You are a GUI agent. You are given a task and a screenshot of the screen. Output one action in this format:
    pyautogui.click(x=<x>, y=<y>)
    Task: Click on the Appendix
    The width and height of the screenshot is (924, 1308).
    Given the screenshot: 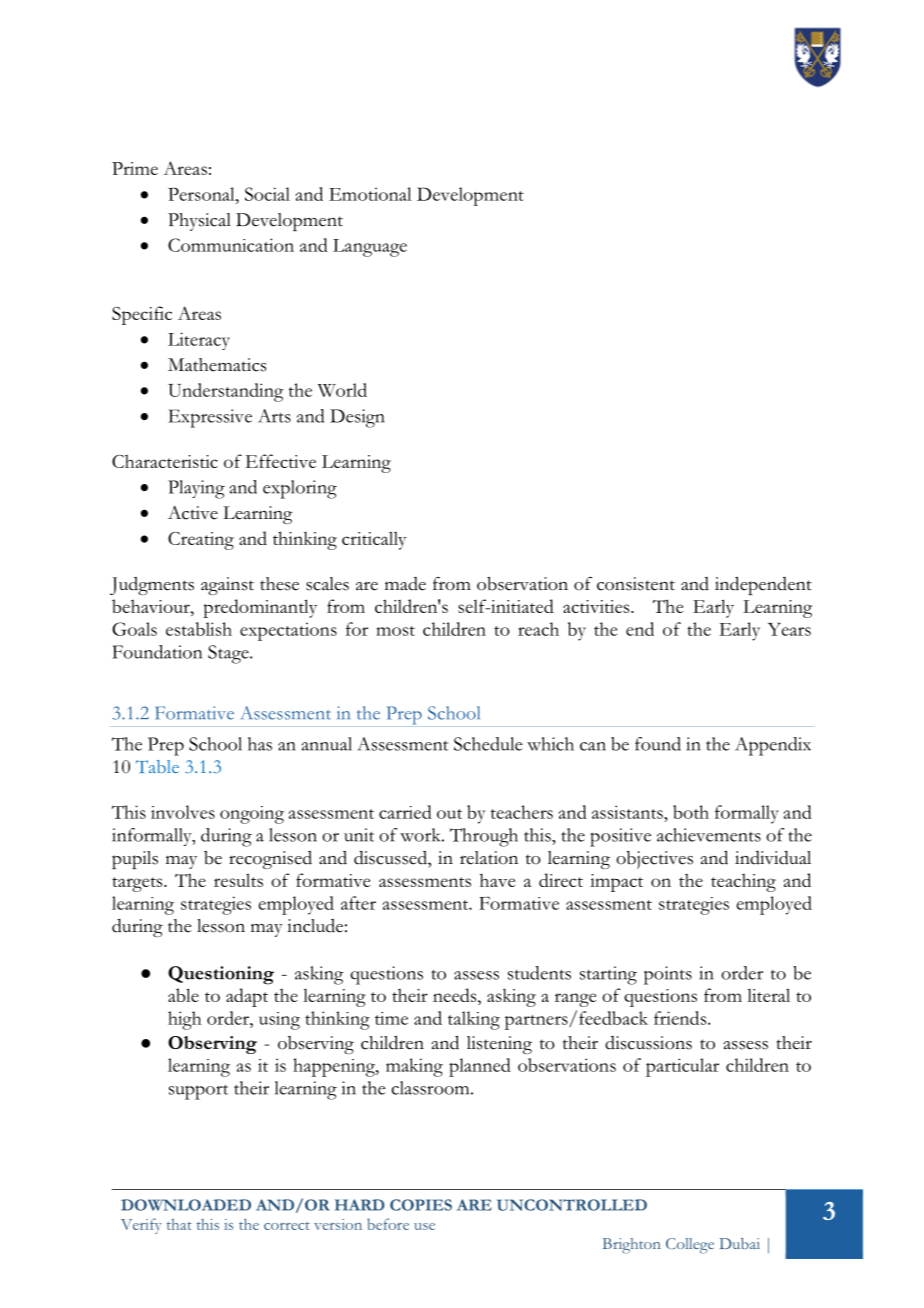 What is the action you would take?
    pyautogui.click(x=773, y=746)
